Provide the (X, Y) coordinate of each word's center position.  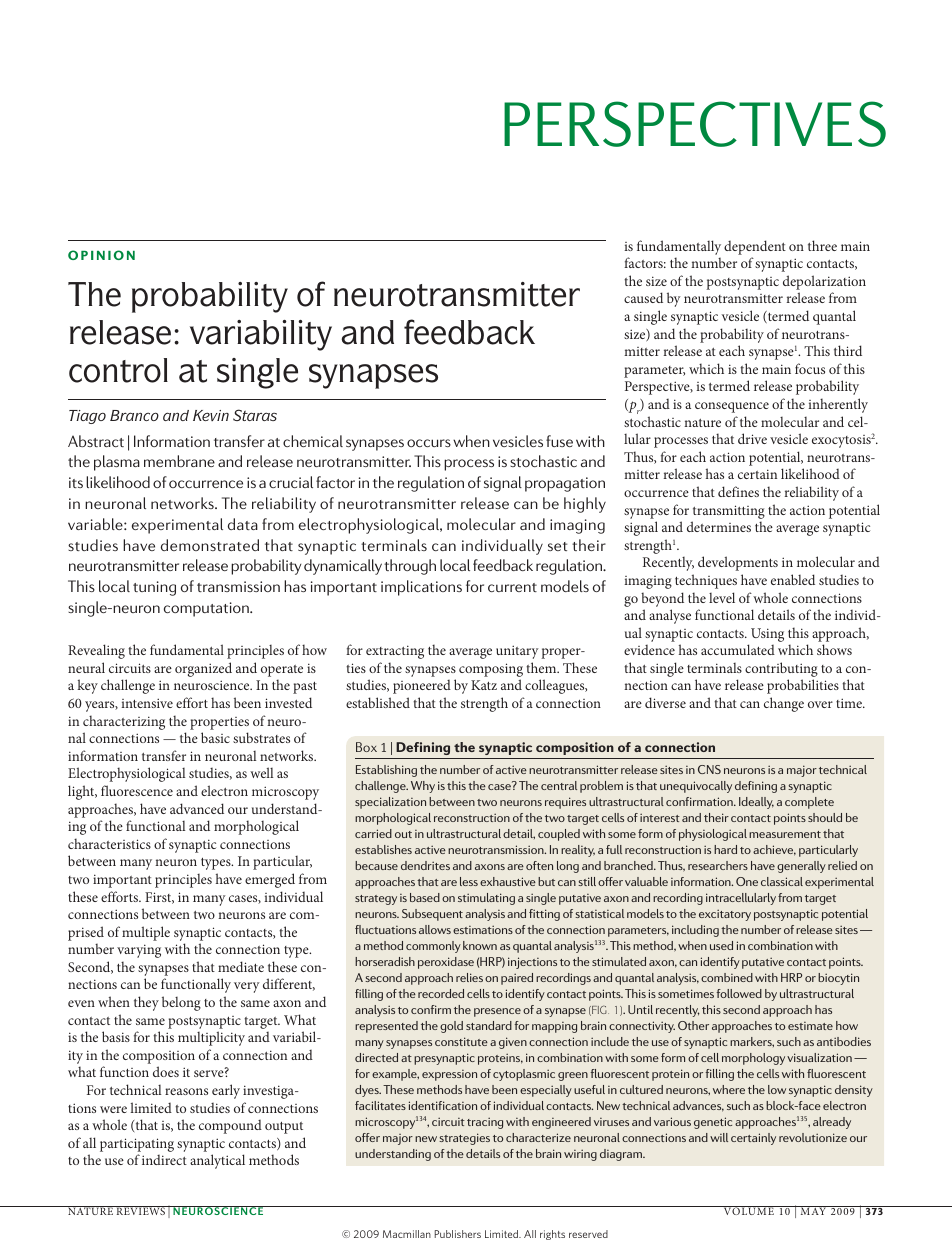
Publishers (457, 1234)
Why (423, 787)
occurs (429, 443)
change (784, 704)
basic (215, 737)
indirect (164, 1160)
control (118, 370)
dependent (755, 247)
